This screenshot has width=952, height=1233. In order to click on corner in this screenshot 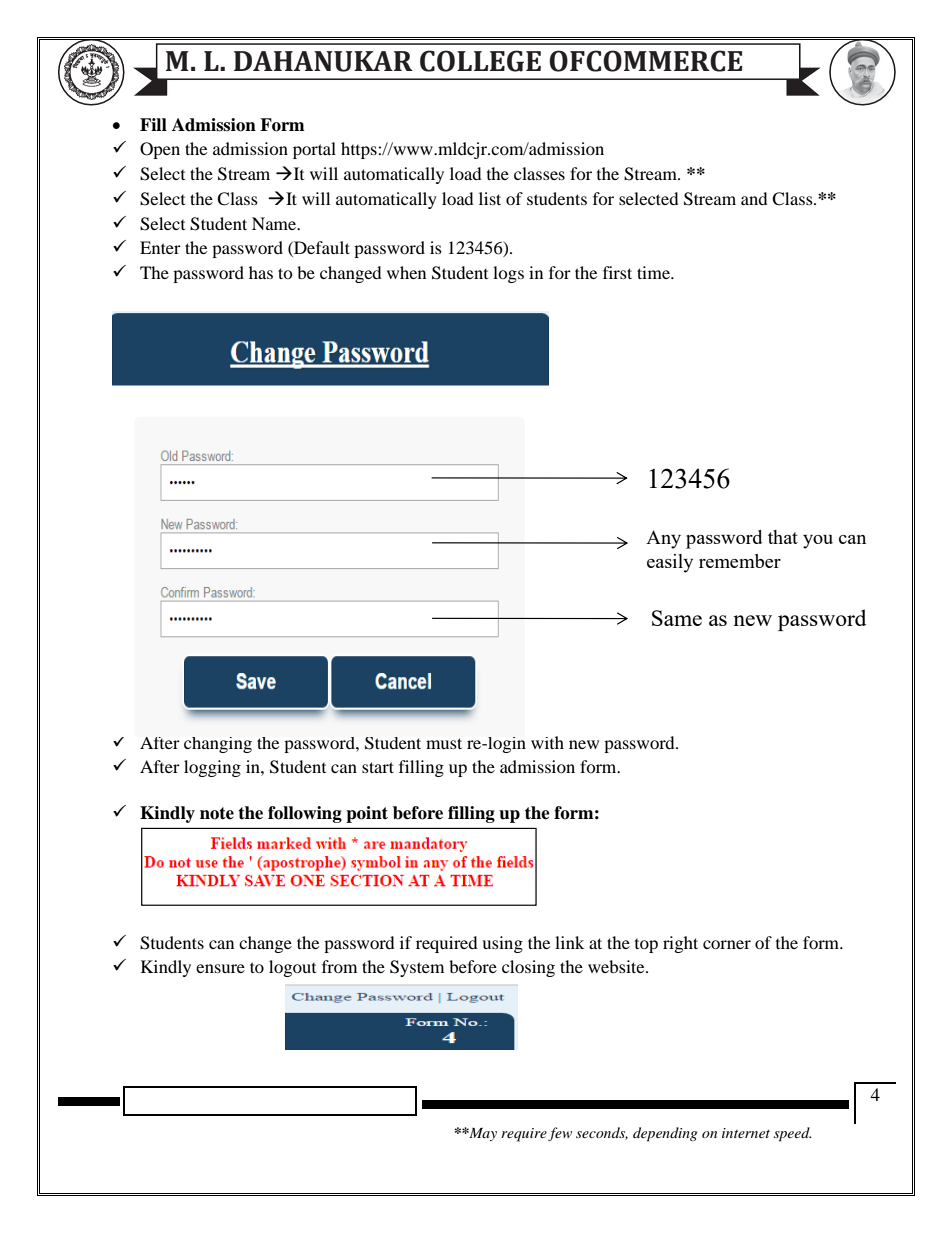, I will do `click(727, 944)`.
